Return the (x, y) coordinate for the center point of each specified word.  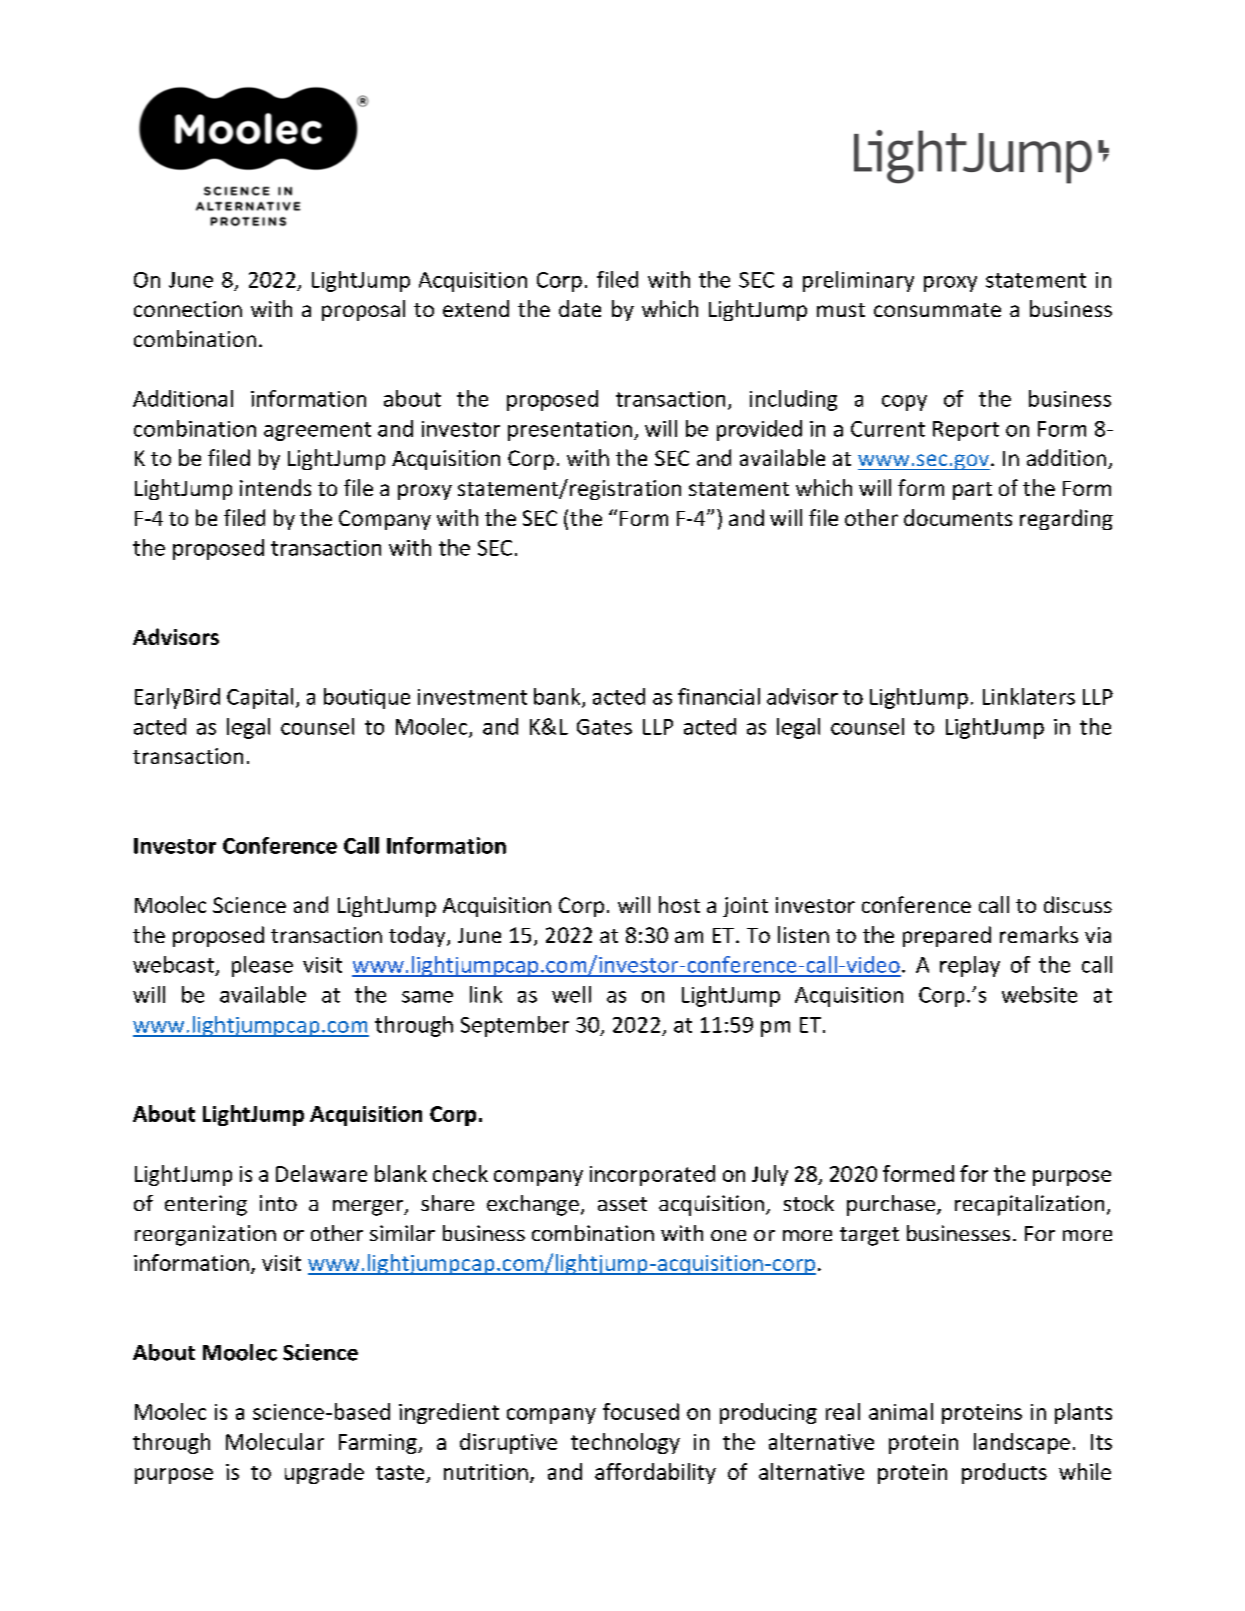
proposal (363, 310)
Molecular (275, 1441)
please (262, 966)
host (679, 904)
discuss (1078, 904)
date (580, 308)
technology (625, 1443)
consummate (937, 310)
